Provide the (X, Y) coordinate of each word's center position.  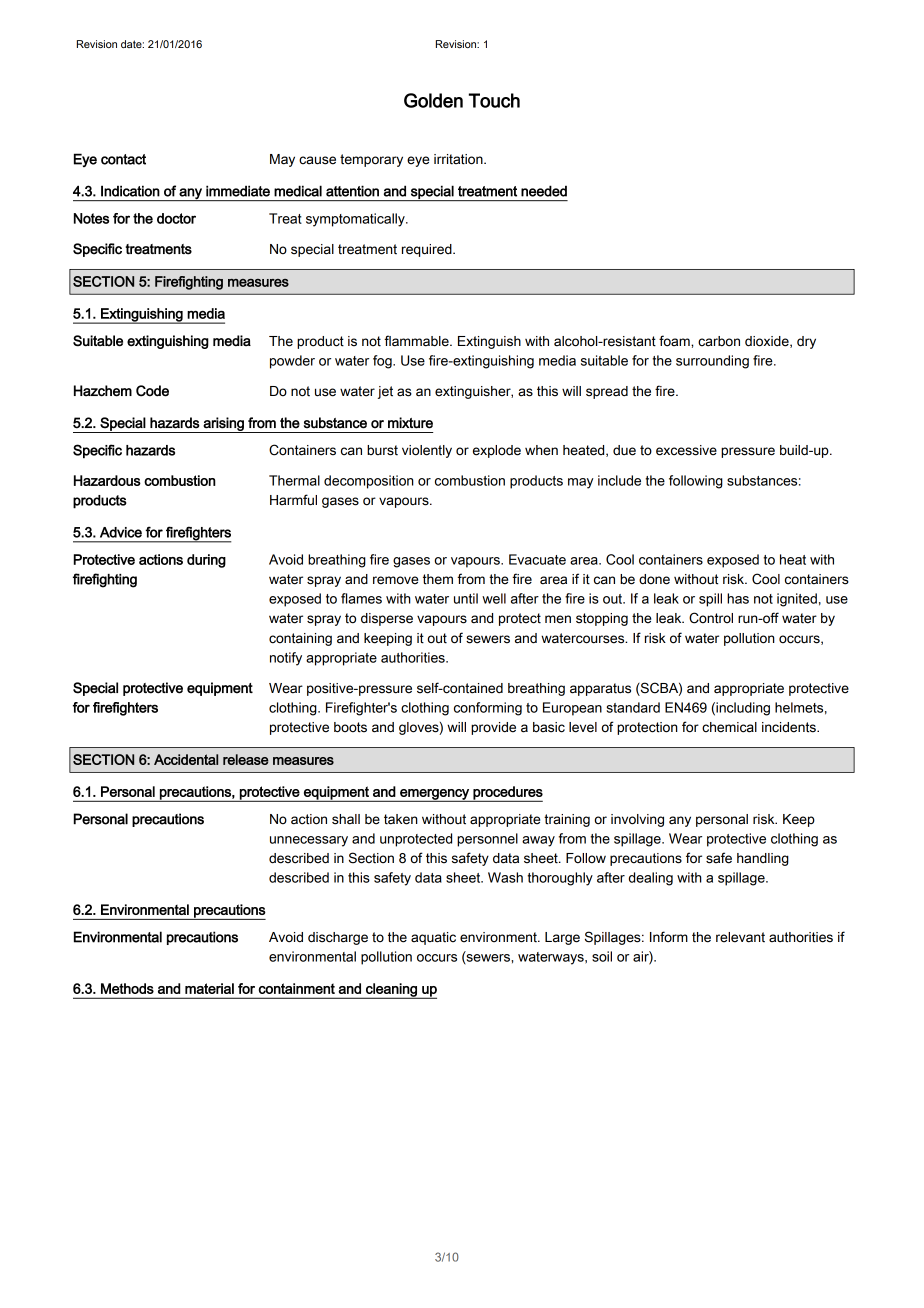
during (206, 561)
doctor (176, 218)
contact (123, 159)
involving (637, 820)
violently (427, 451)
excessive (686, 450)
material (209, 988)
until (466, 598)
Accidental (186, 759)
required (428, 250)
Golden (433, 100)
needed (544, 191)
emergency (434, 795)
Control (711, 618)
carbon (719, 341)
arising (223, 425)
